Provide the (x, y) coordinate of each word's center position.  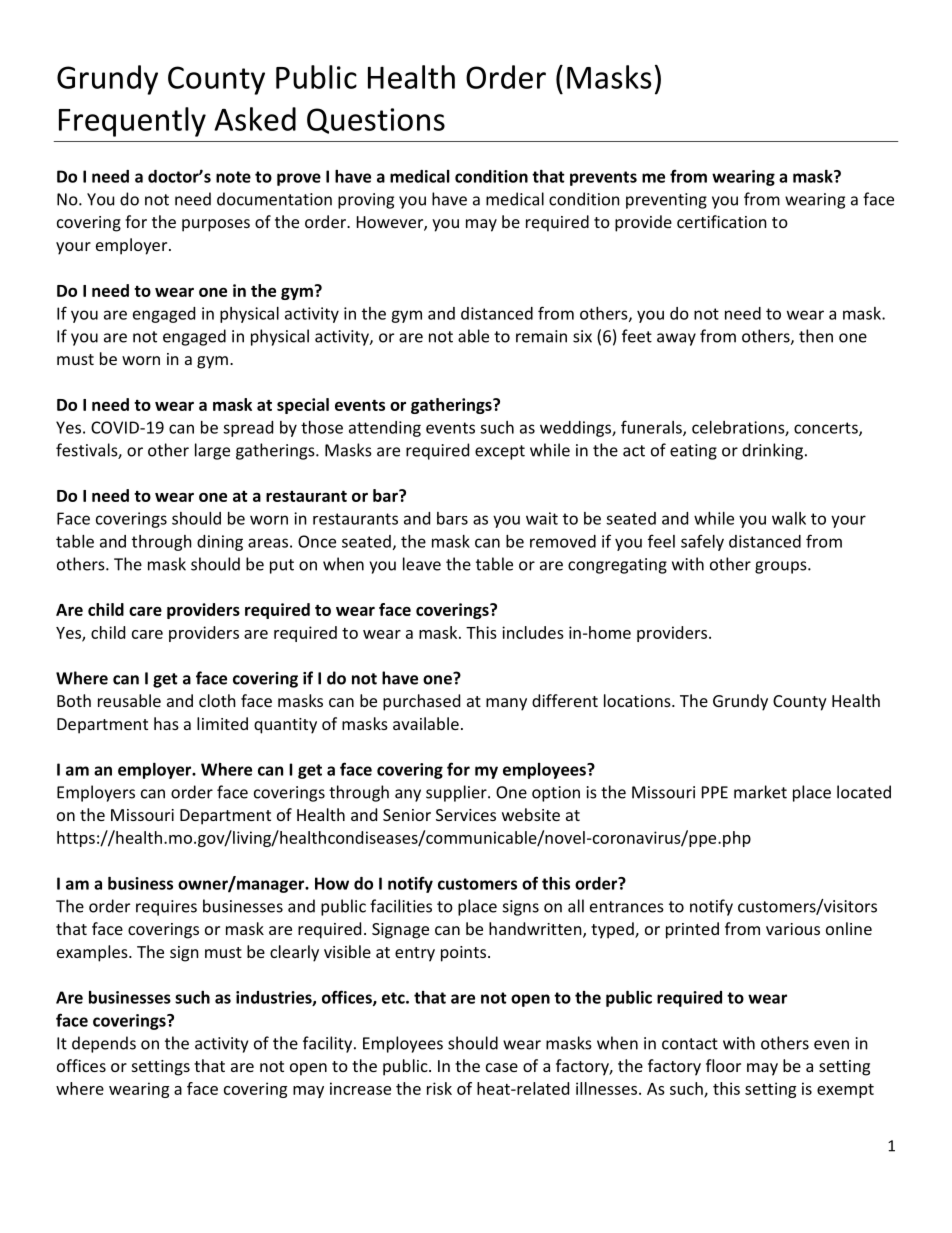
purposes (216, 225)
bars (452, 518)
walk (789, 518)
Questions (376, 121)
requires (166, 908)
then (816, 336)
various (793, 929)
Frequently (132, 122)
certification (722, 221)
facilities (401, 906)
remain (541, 336)
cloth (217, 700)
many (506, 704)
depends (104, 1044)
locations (638, 700)
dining (220, 543)
